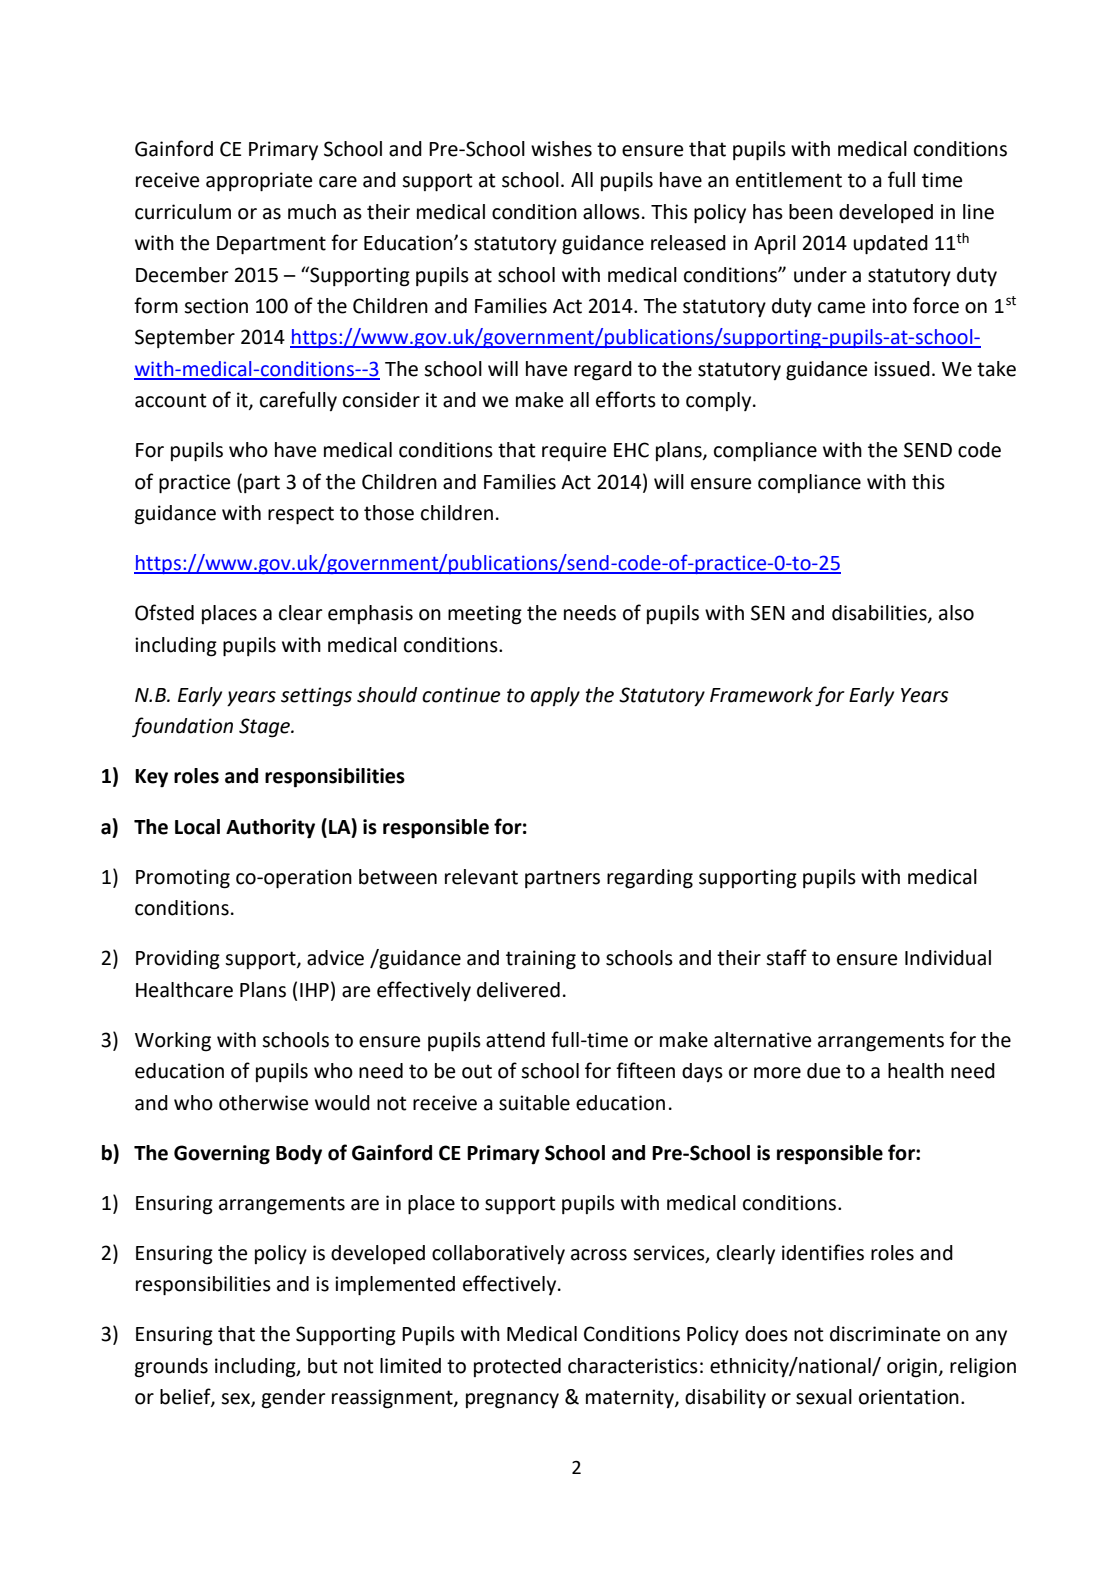 This screenshot has height=1571, width=1111. I want to click on updated, so click(891, 245).
